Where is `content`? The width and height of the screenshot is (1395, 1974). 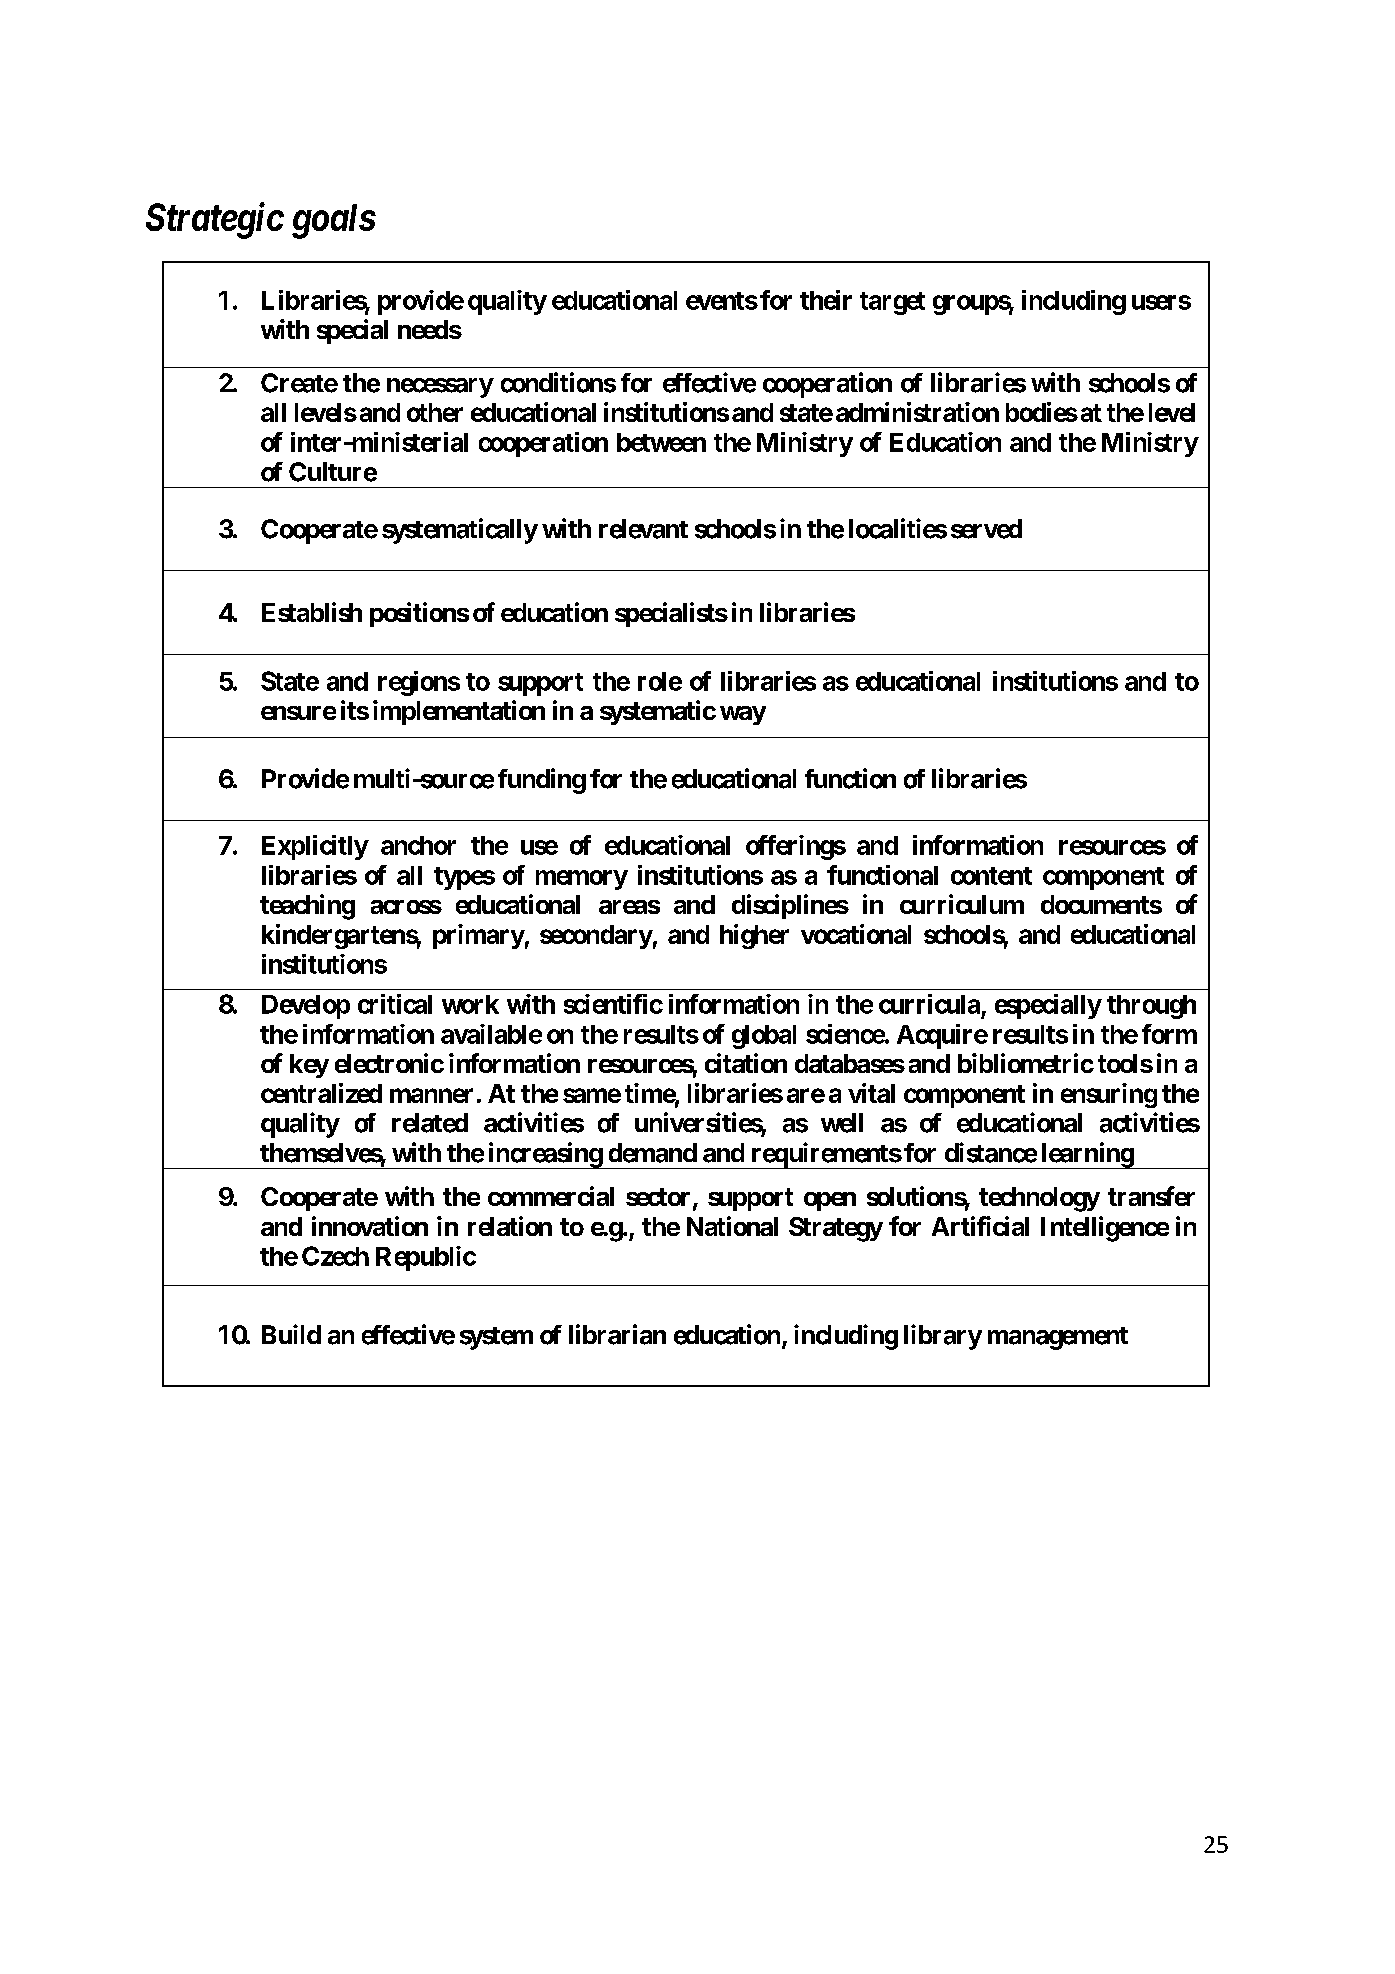 content is located at coordinates (991, 876).
